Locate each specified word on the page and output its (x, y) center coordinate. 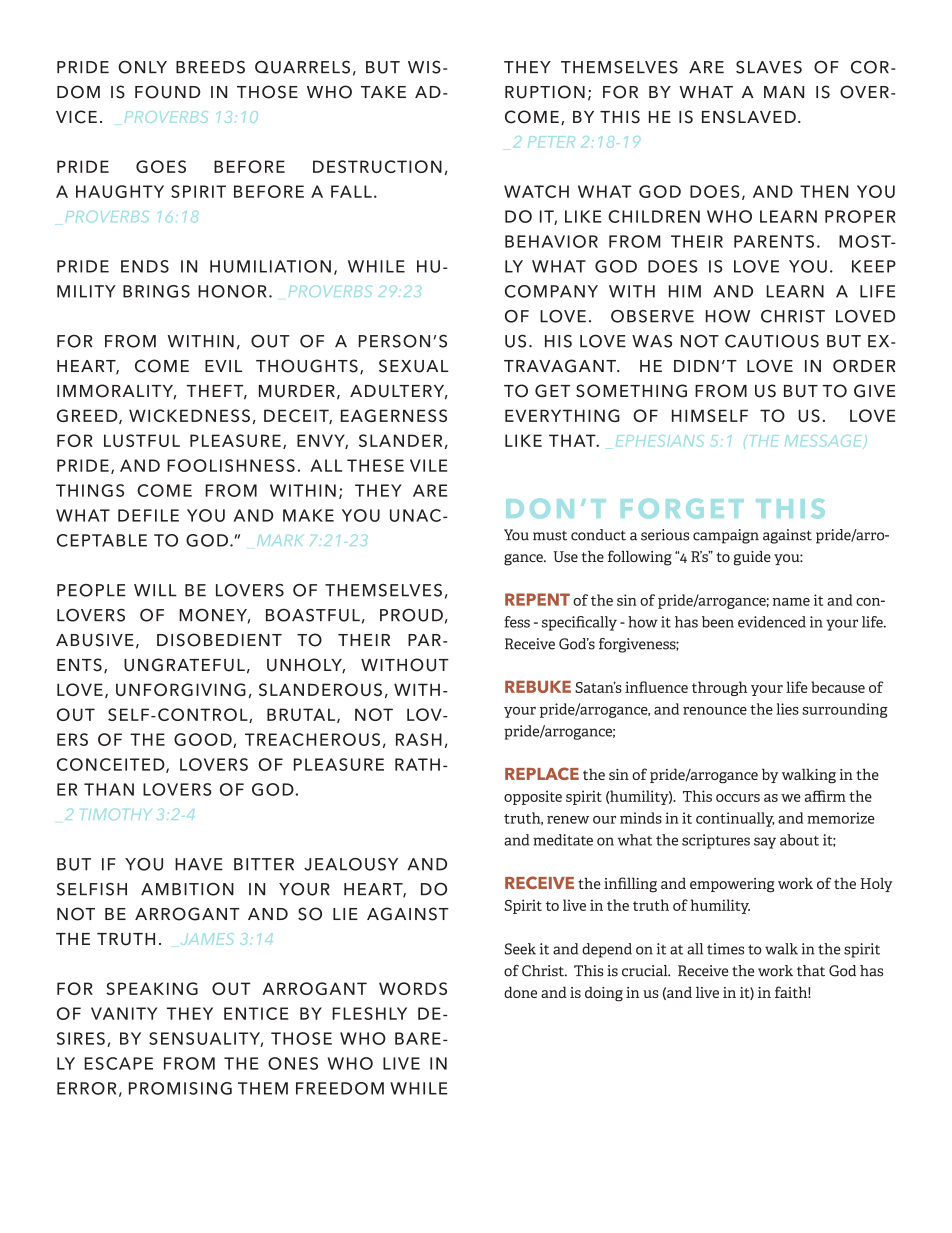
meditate (563, 840)
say (765, 843)
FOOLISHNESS (231, 465)
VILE (428, 465)
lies (787, 709)
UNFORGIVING (181, 689)
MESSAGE (825, 441)
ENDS (145, 266)
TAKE (383, 92)
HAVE (199, 864)
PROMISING (180, 1088)
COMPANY (551, 291)
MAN (784, 92)
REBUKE (538, 687)
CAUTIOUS (772, 341)
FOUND (167, 92)
